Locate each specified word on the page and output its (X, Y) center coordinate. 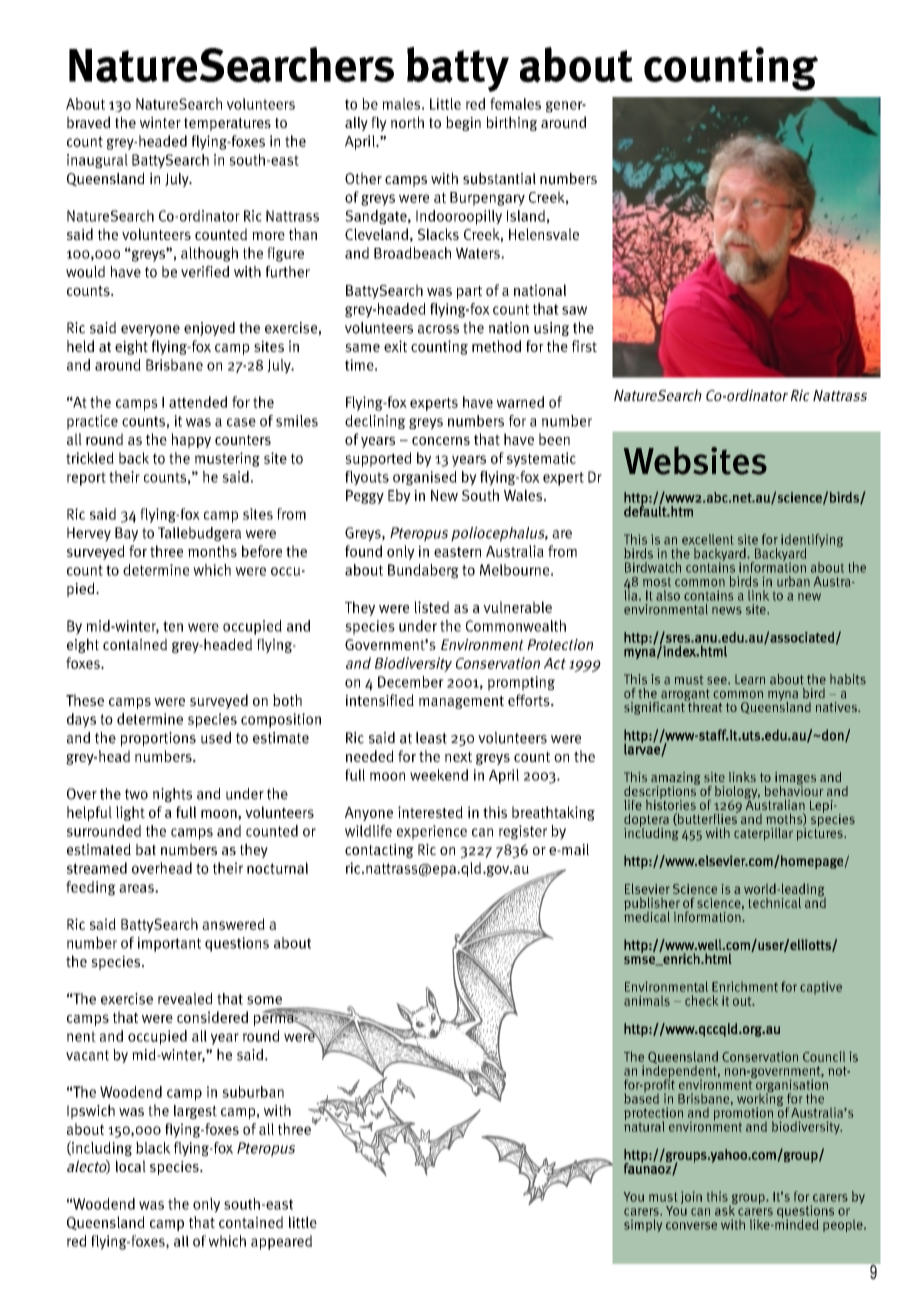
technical (774, 902)
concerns (441, 441)
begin (463, 123)
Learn (750, 680)
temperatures (227, 124)
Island (526, 216)
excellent (707, 539)
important (169, 944)
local (131, 1166)
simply (643, 1225)
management (461, 702)
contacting (379, 851)
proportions (158, 739)
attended (198, 402)
